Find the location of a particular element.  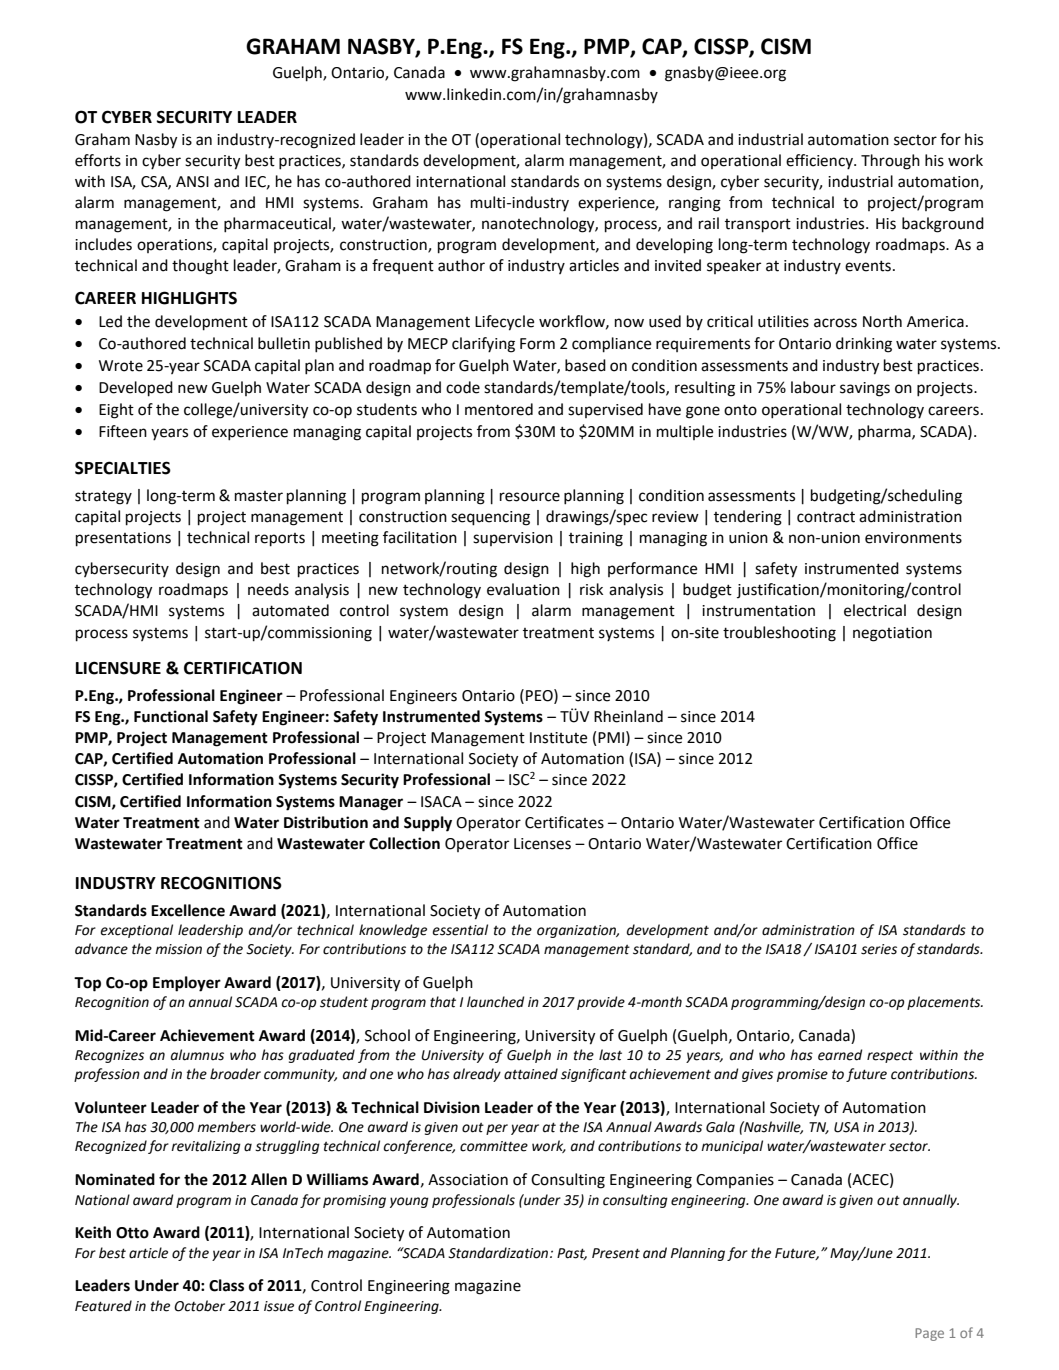

Past is located at coordinates (572, 1254).
